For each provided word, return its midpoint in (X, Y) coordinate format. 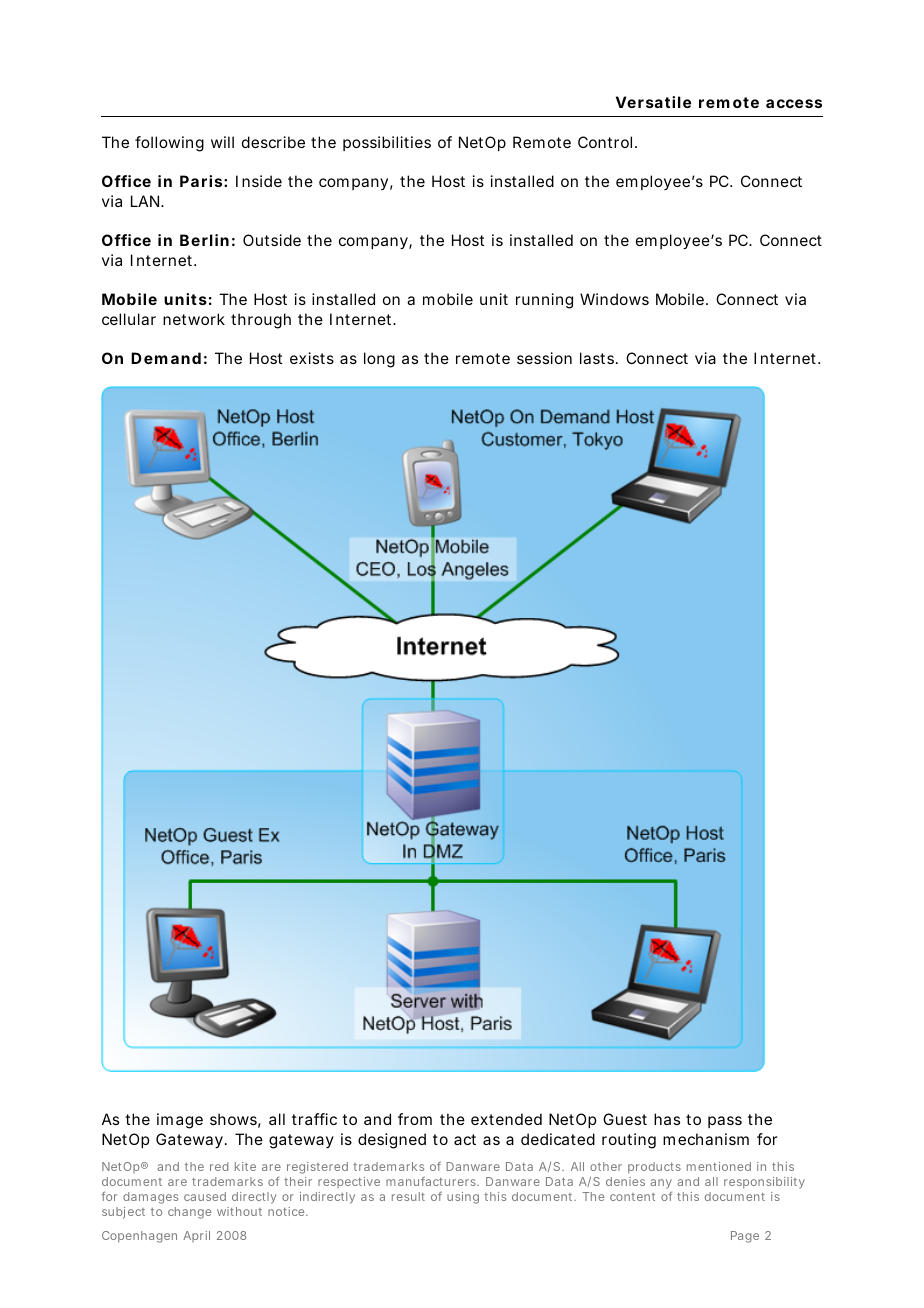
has (667, 1119)
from (415, 1119)
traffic (314, 1119)
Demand (166, 358)
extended (506, 1119)
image (180, 1121)
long (379, 360)
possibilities (387, 143)
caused (205, 1196)
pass (725, 1122)
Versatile (653, 102)
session (544, 358)
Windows (614, 299)
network (194, 319)
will (222, 142)
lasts (597, 358)
